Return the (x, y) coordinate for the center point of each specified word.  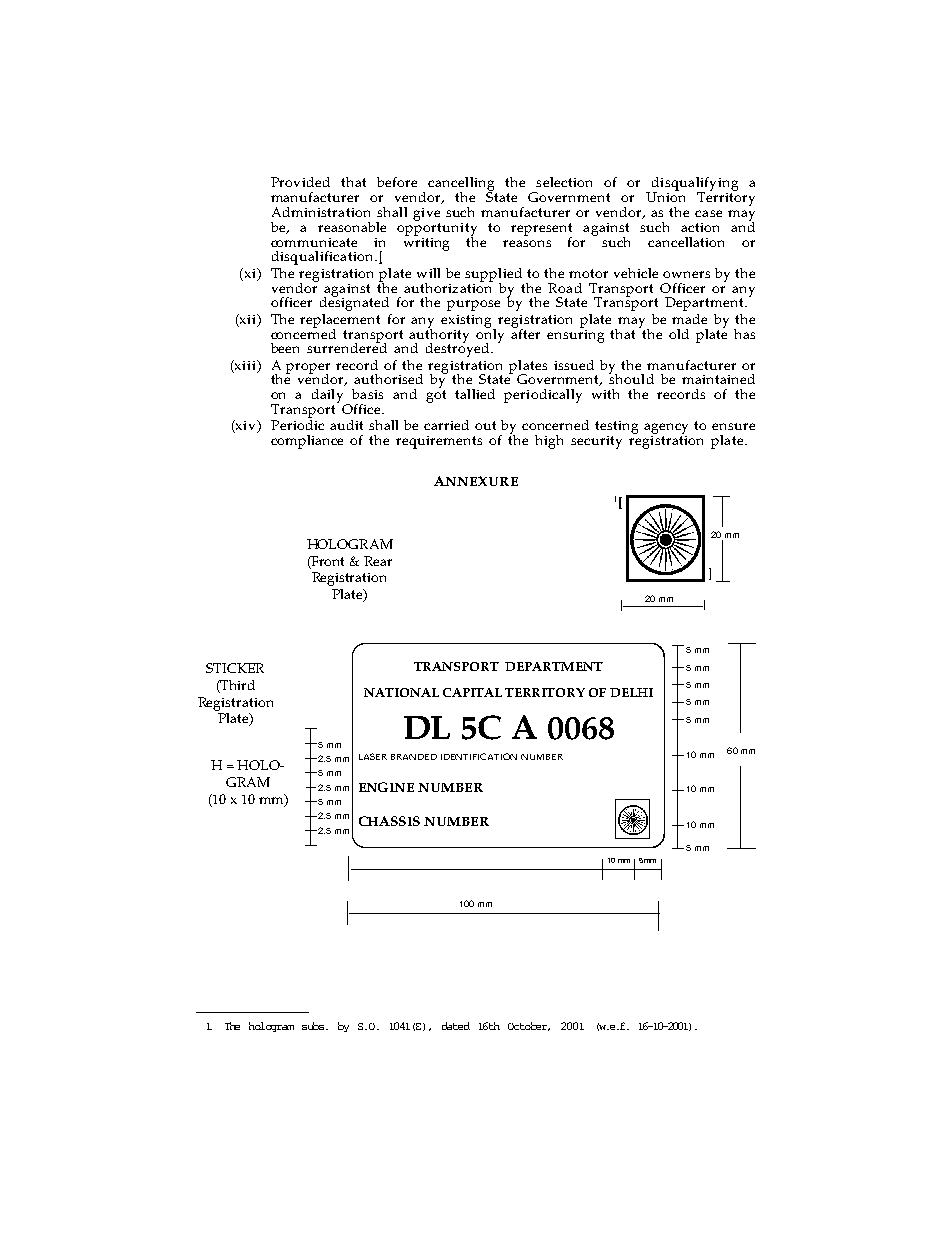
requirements (439, 442)
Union (665, 196)
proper (308, 369)
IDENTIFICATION (479, 756)
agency (666, 430)
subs (314, 1026)
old (679, 334)
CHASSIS (389, 821)
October (529, 1026)
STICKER (235, 668)
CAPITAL (472, 692)
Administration (321, 212)
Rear (378, 561)
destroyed (459, 348)
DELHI (631, 692)
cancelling (462, 185)
